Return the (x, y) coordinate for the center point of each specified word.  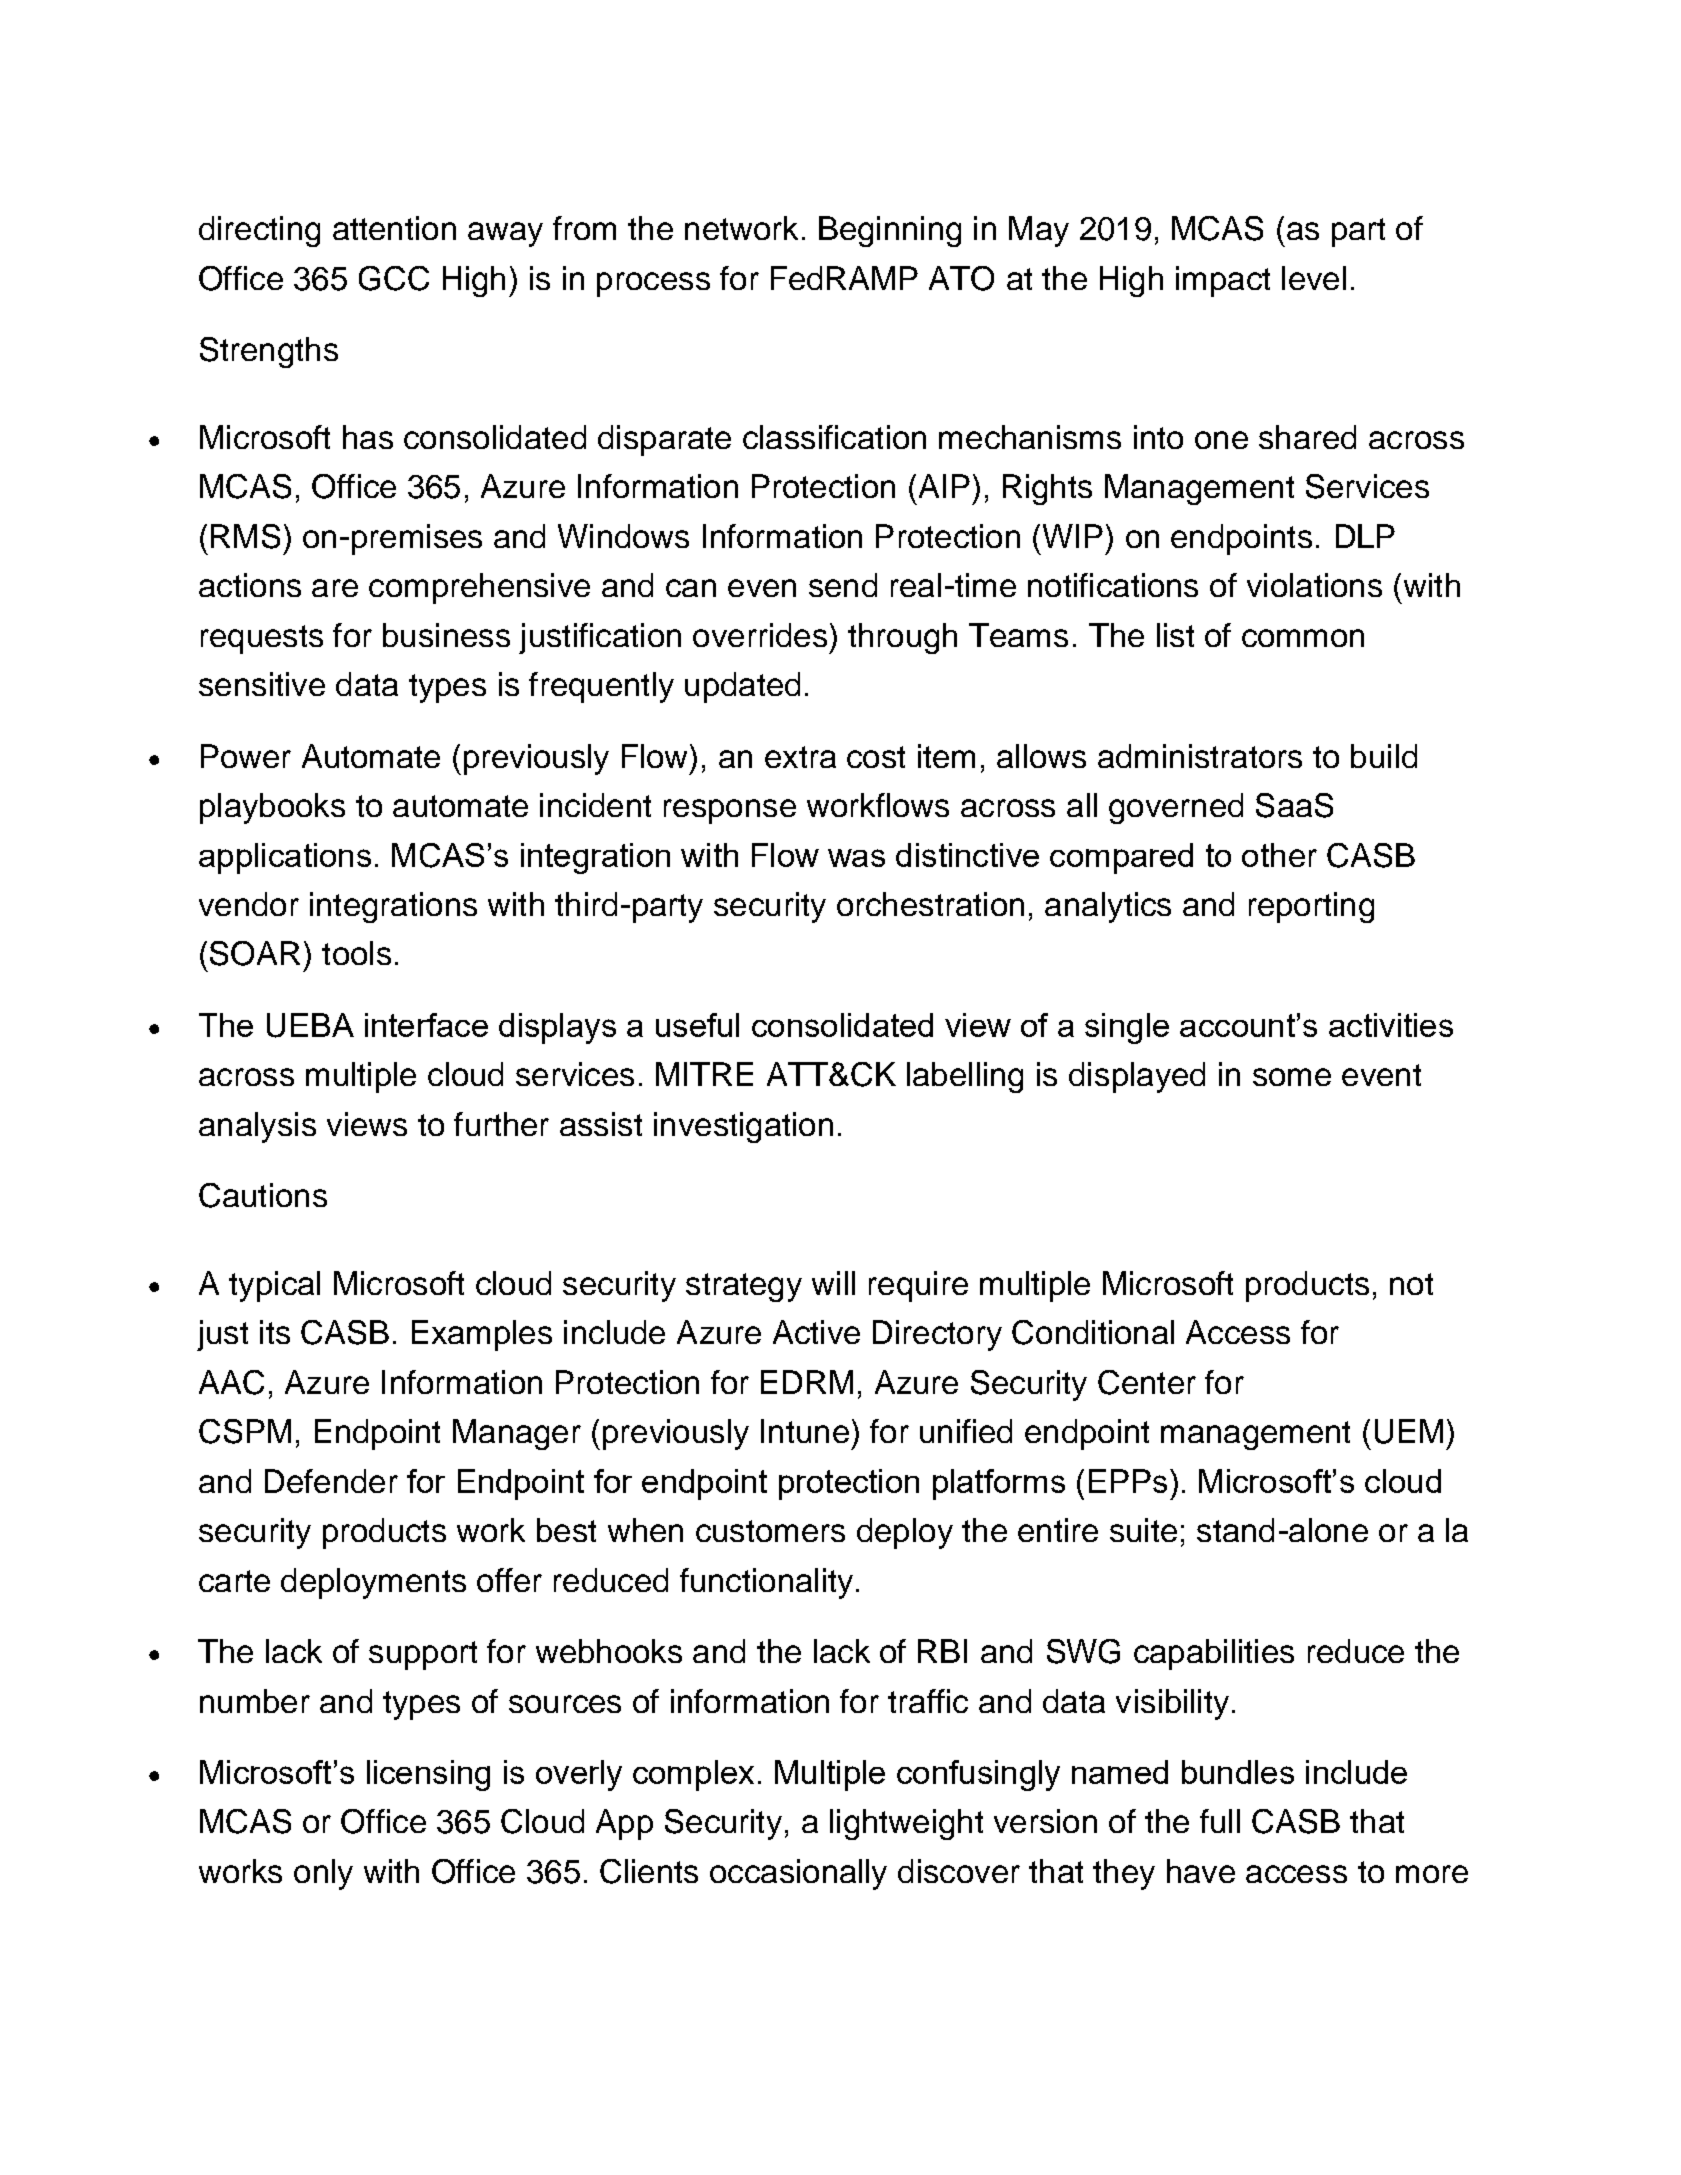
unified (966, 1431)
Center (1147, 1382)
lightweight (906, 1824)
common (1303, 638)
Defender (331, 1481)
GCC (394, 278)
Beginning (890, 231)
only (323, 1874)
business (446, 635)
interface (426, 1025)
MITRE (704, 1074)
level (1314, 278)
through (902, 638)
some (1292, 1077)
